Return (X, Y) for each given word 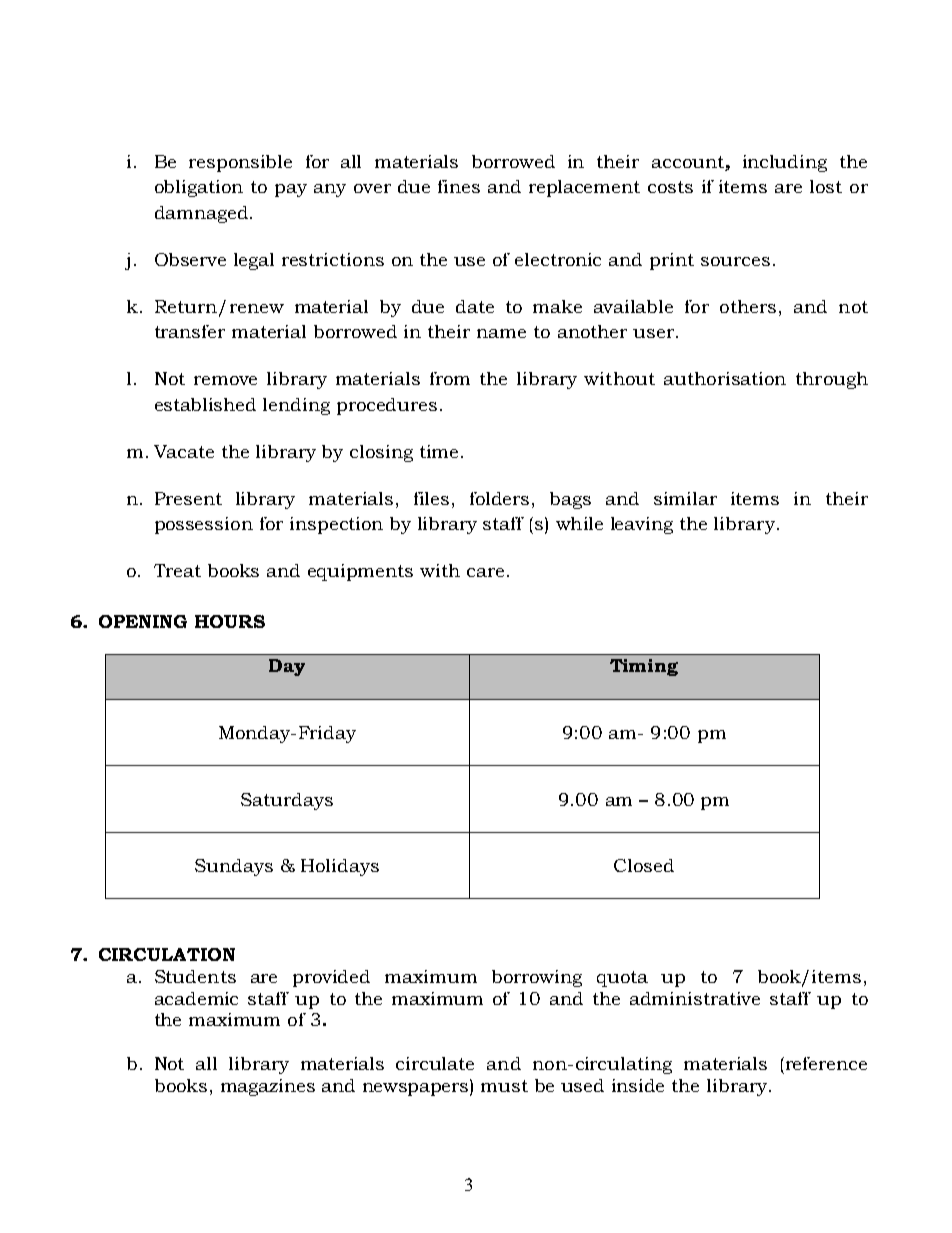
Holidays (340, 867)
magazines (268, 1087)
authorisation (725, 378)
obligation (199, 188)
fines (459, 186)
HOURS (230, 621)
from (450, 378)
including (785, 163)
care (485, 572)
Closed (644, 865)
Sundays (234, 867)
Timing (644, 667)
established (205, 404)
